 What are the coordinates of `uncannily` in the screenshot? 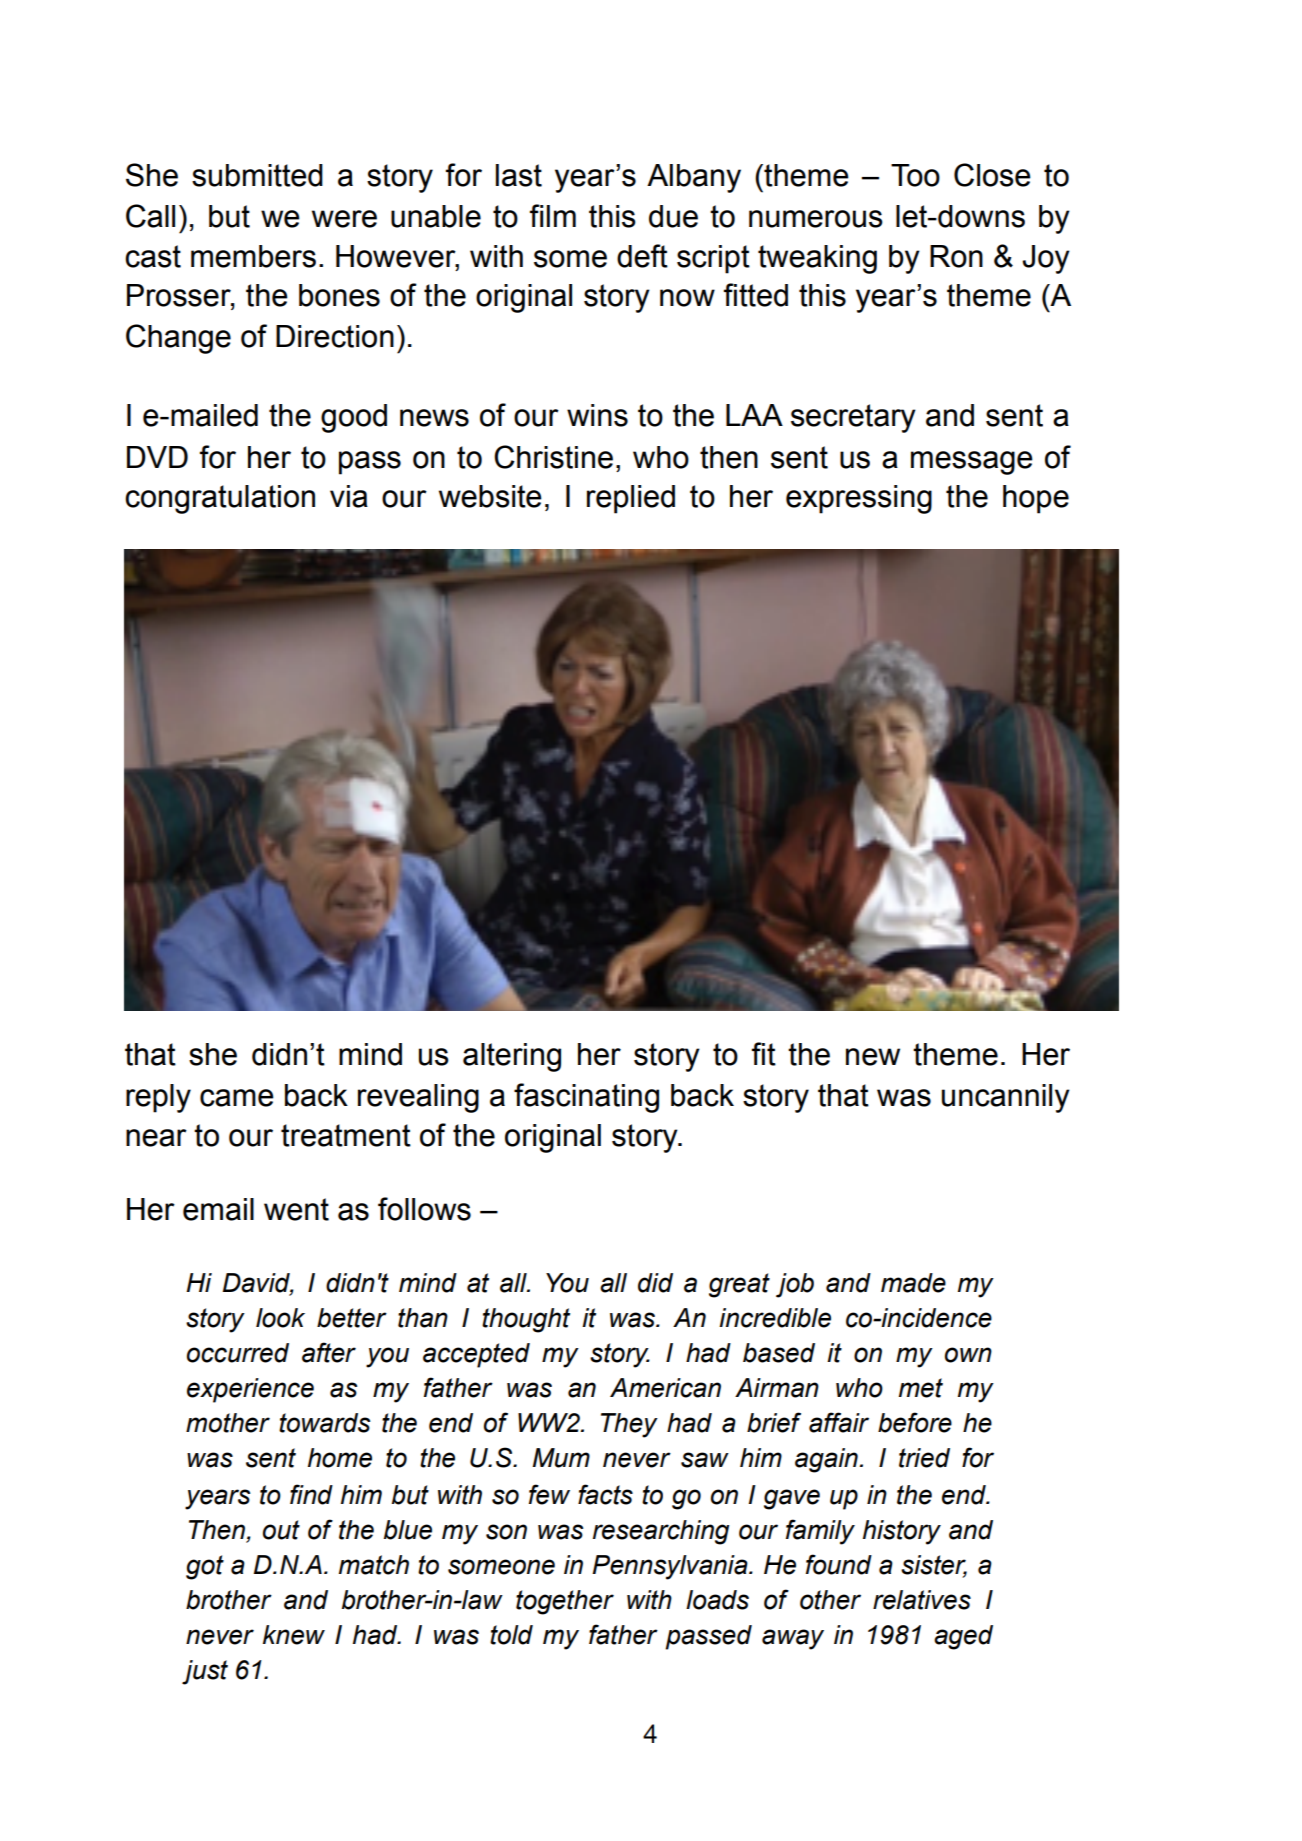 It's located at (1006, 1098).
